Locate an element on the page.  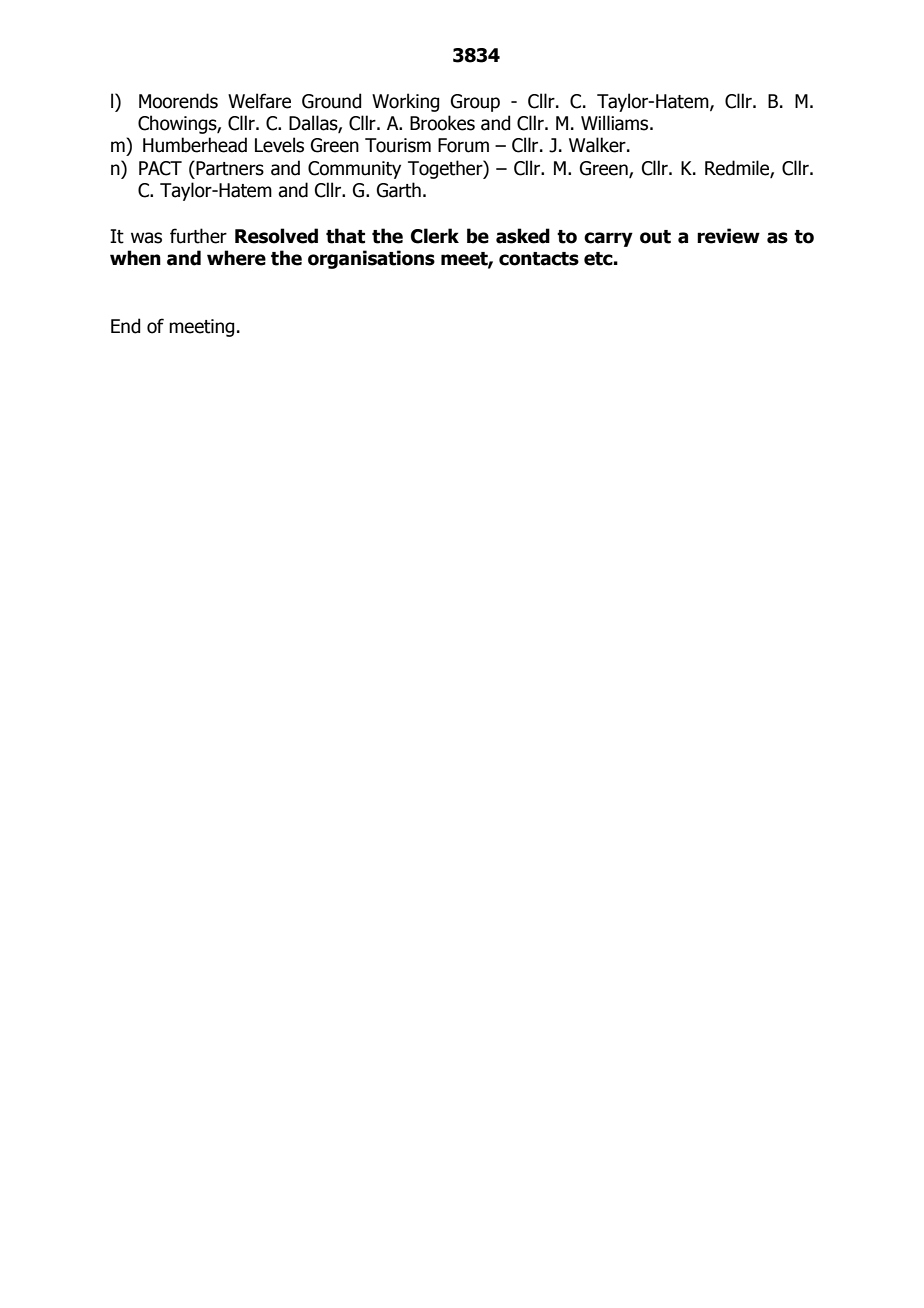
Working is located at coordinates (405, 102).
